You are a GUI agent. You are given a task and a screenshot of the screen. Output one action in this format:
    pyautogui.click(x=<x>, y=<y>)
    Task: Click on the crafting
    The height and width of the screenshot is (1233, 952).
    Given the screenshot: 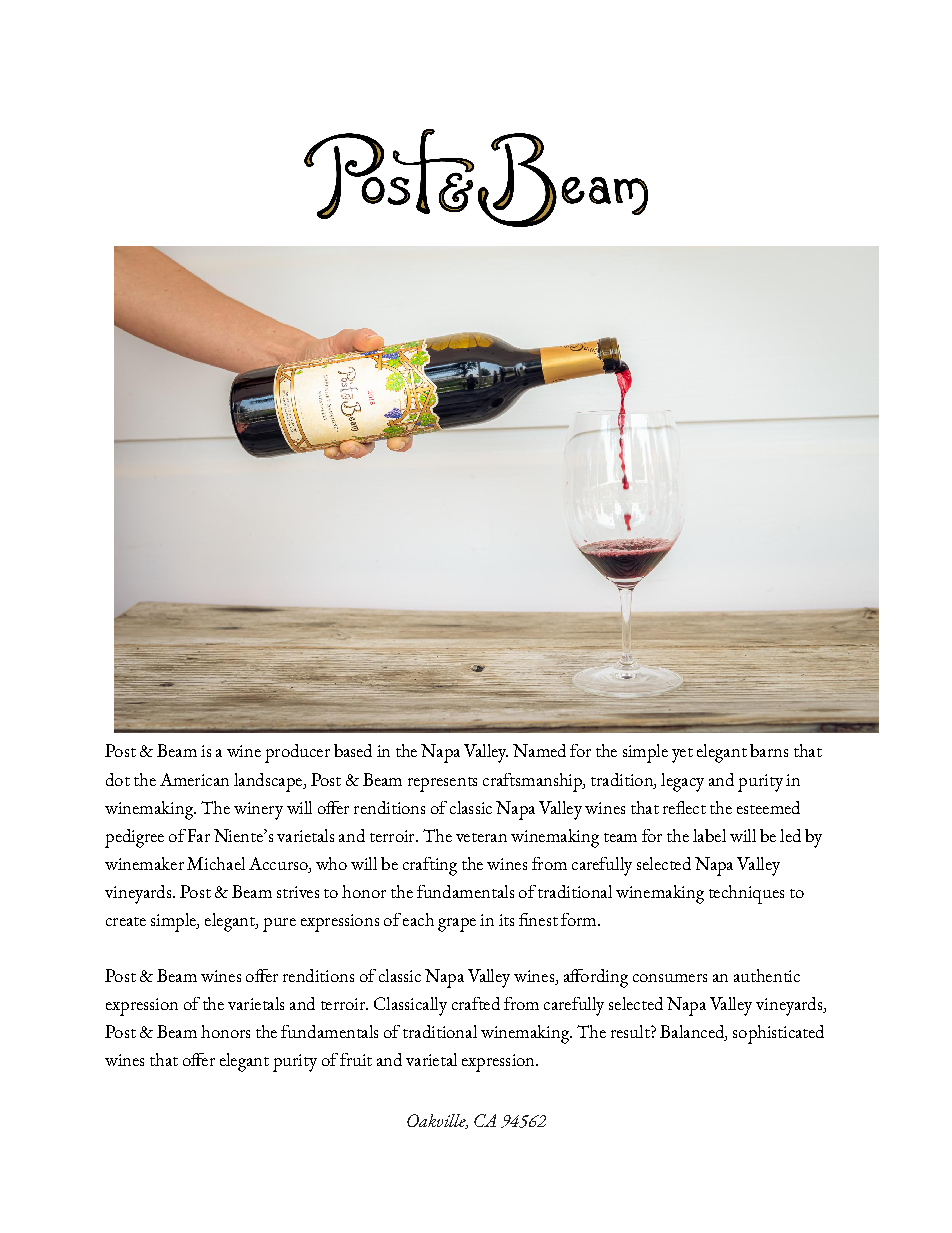 What is the action you would take?
    pyautogui.click(x=430, y=866)
